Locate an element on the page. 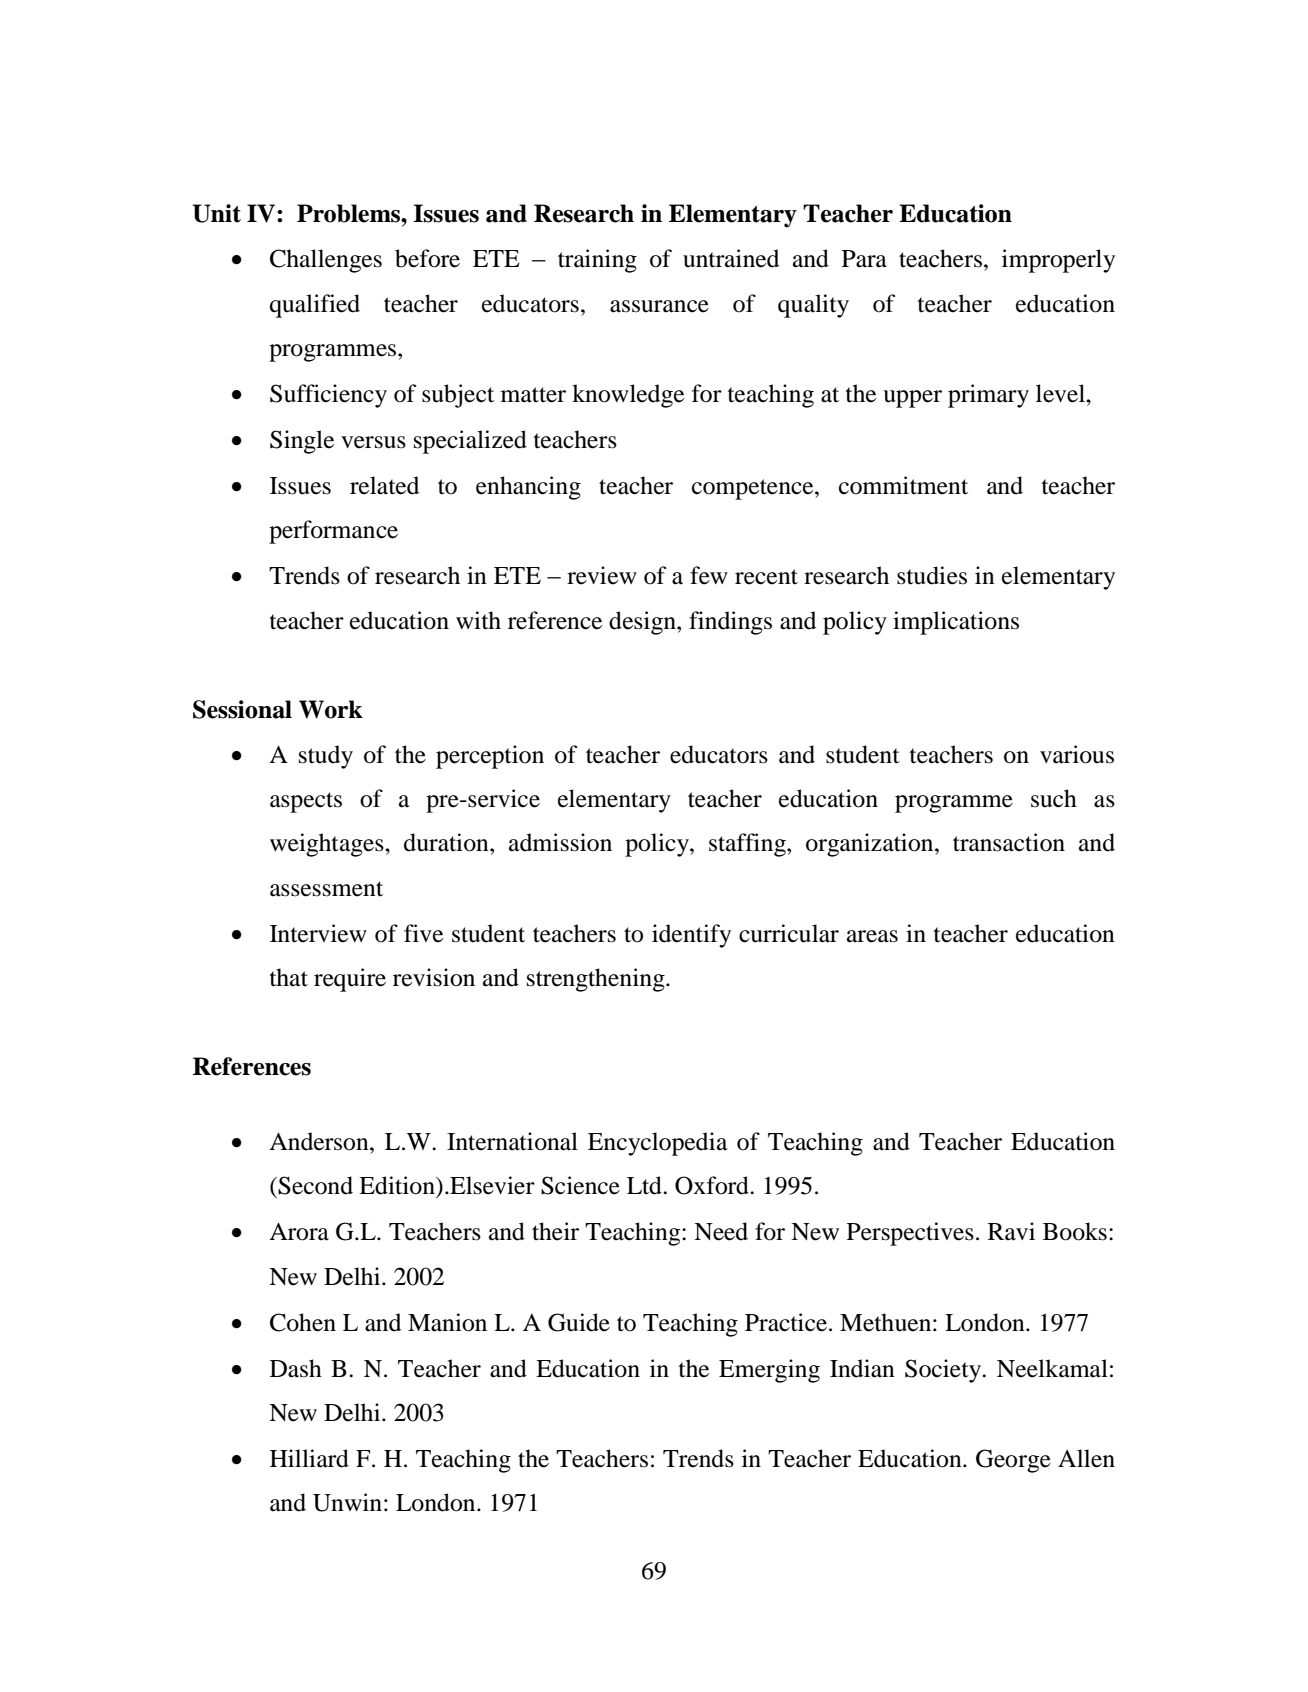  training is located at coordinates (597, 261).
